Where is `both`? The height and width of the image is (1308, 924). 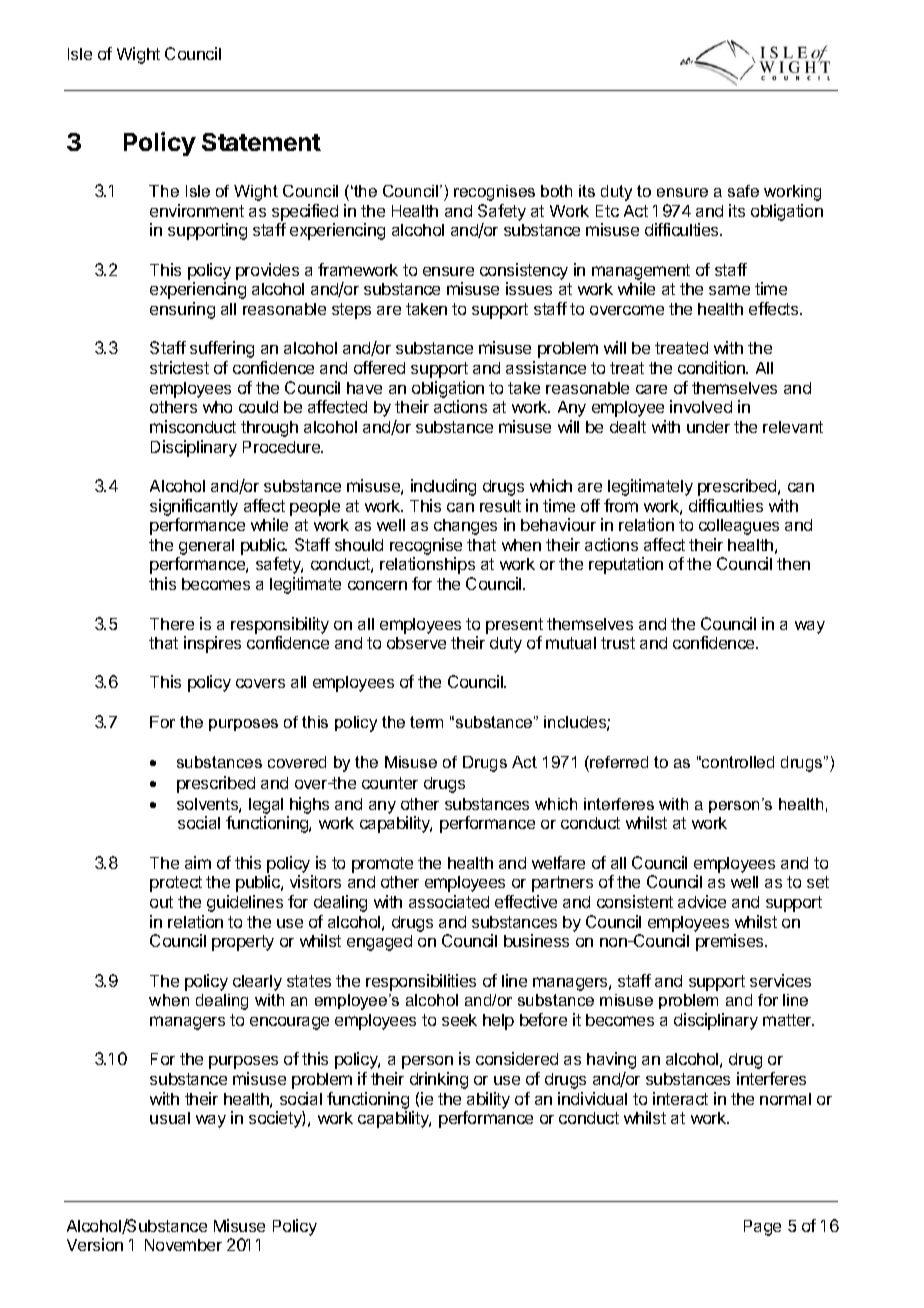
both is located at coordinates (556, 191).
